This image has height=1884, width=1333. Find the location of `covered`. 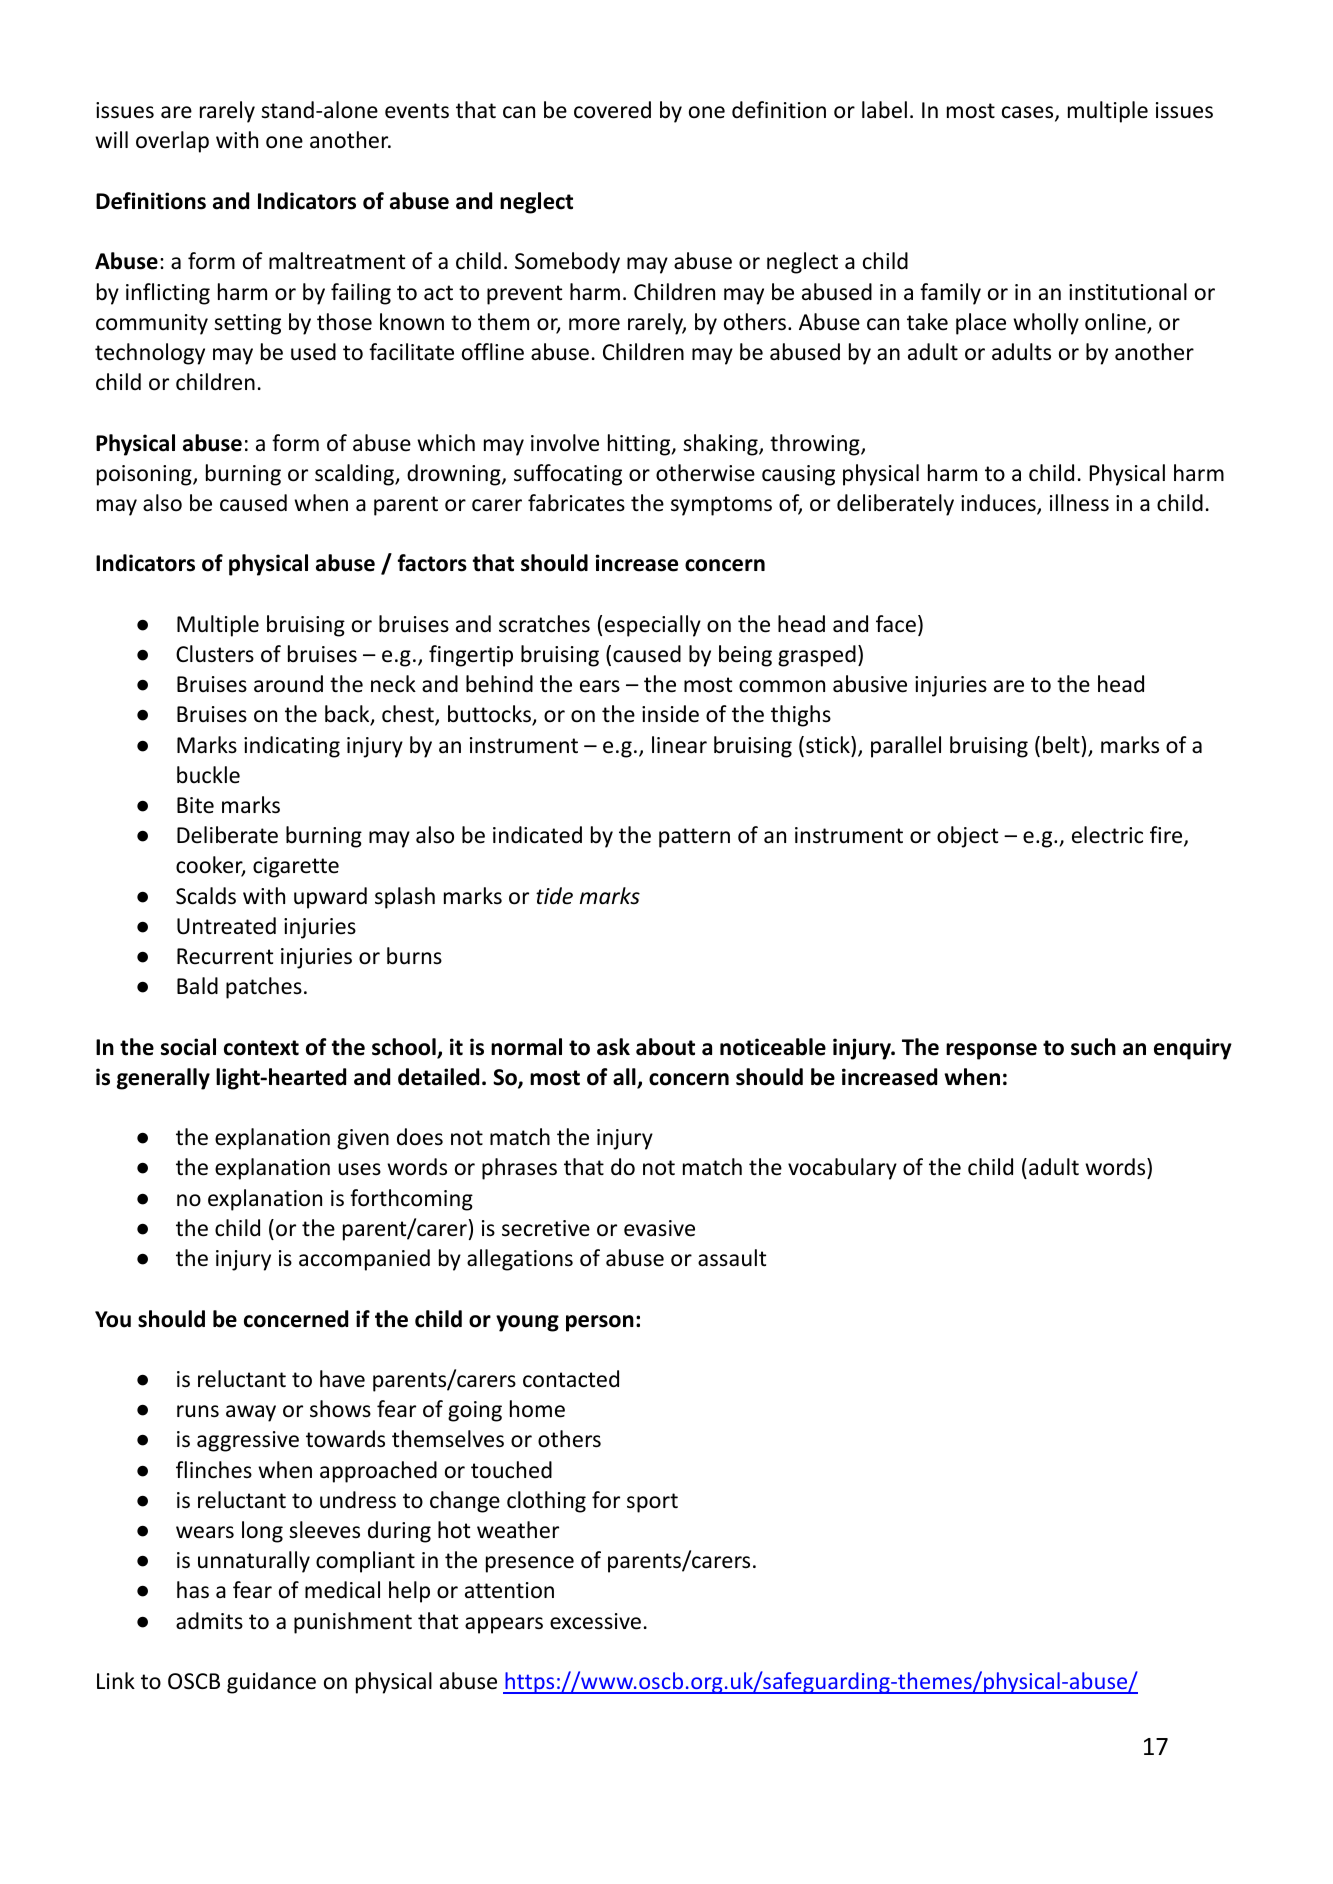

covered is located at coordinates (612, 110).
